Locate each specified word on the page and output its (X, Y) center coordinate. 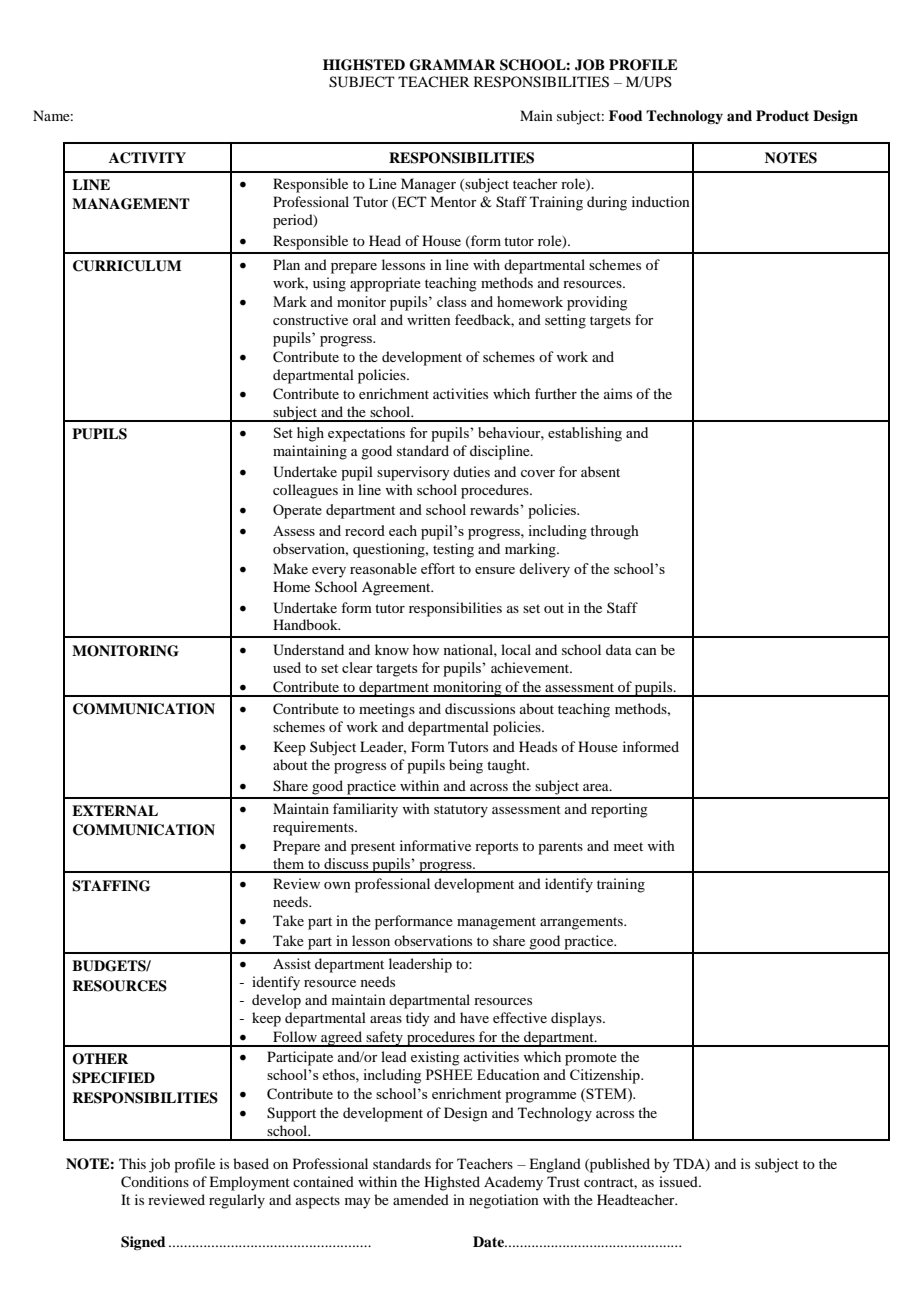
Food (626, 115)
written (429, 319)
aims (618, 393)
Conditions (155, 1182)
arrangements (582, 923)
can (646, 651)
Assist (292, 963)
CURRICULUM (127, 266)
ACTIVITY (147, 158)
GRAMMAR (453, 65)
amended (421, 1199)
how (426, 649)
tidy (417, 1019)
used (287, 667)
